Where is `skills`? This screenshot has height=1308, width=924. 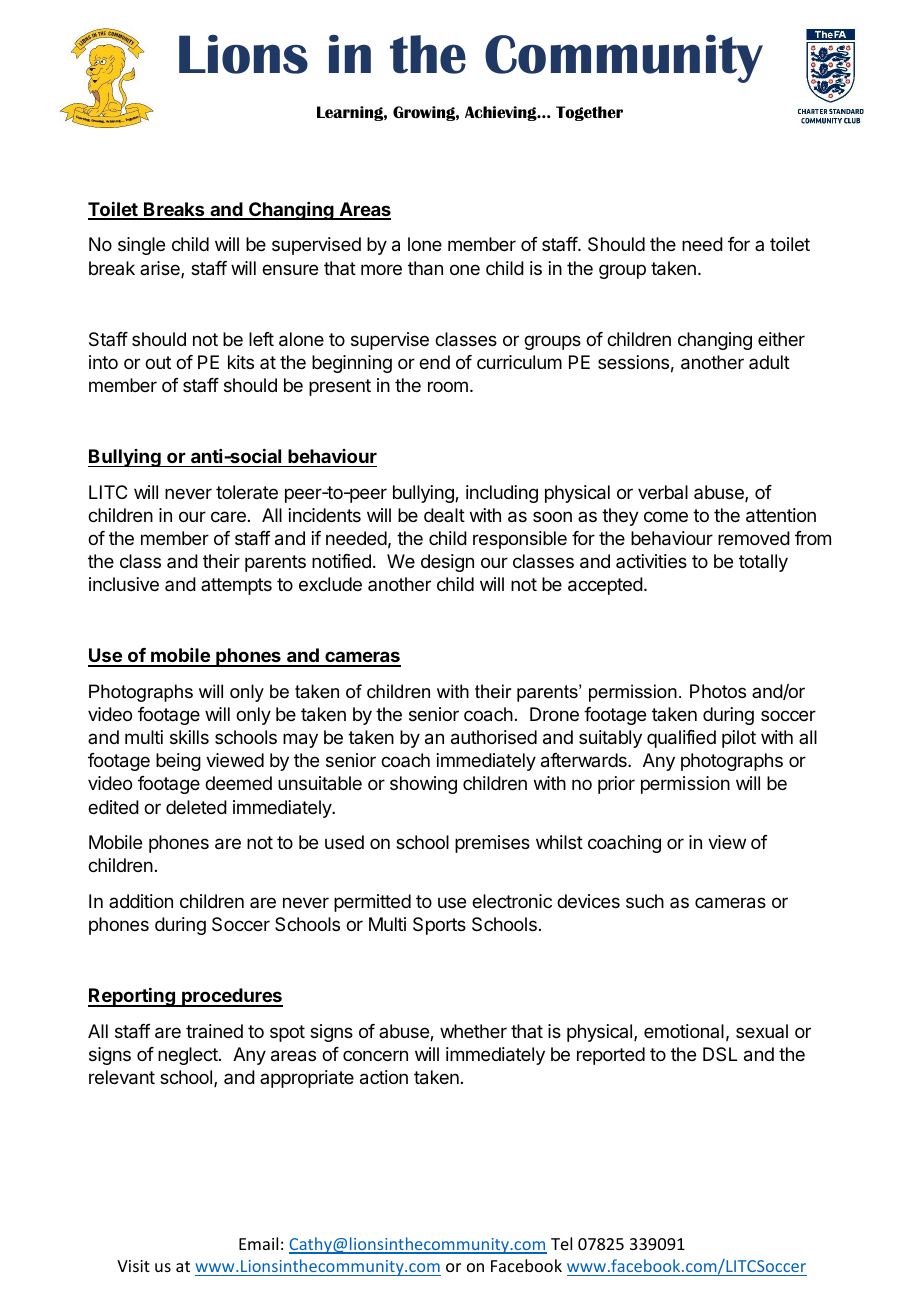 skills is located at coordinates (189, 737).
